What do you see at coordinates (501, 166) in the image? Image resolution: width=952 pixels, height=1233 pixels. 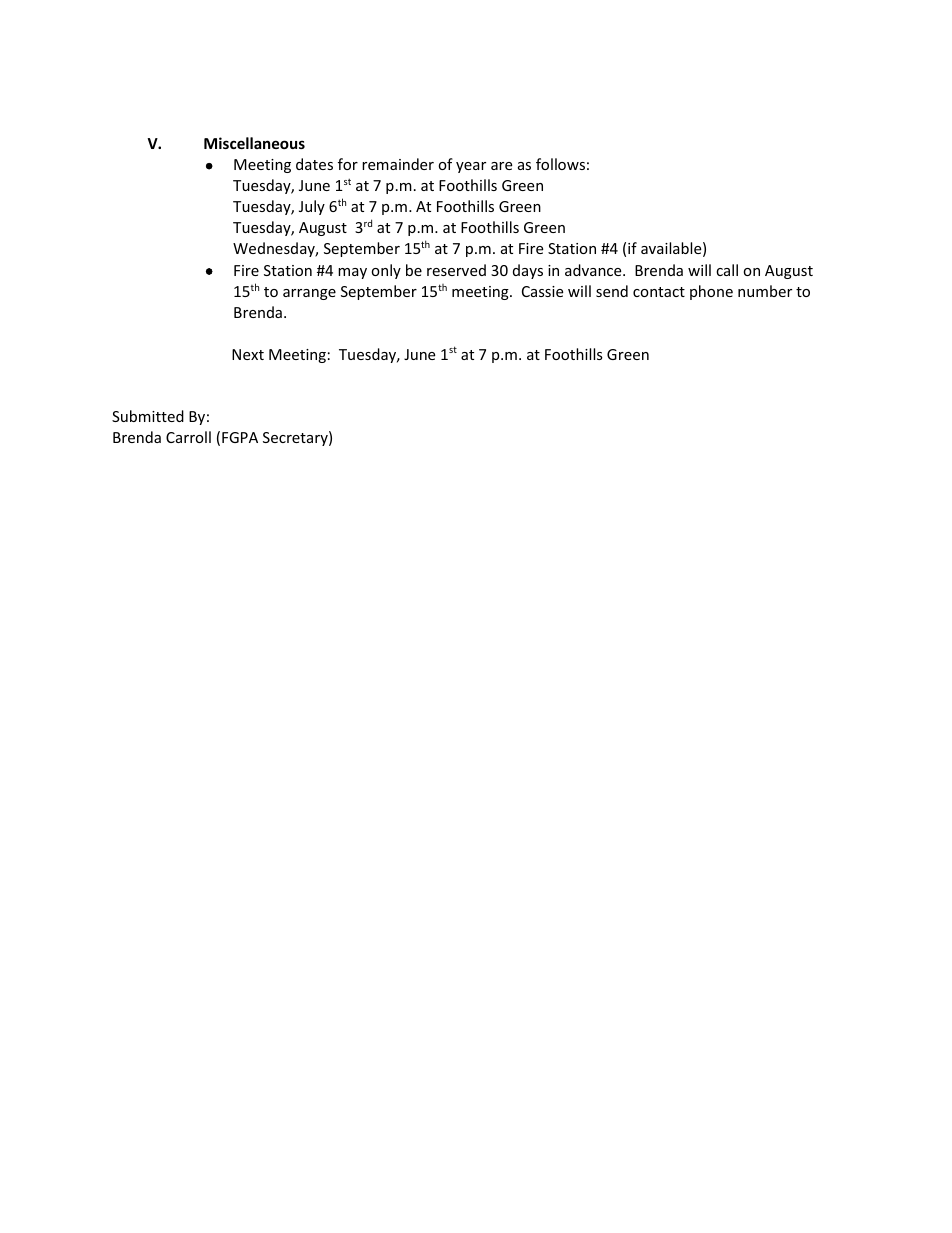 I see `are` at bounding box center [501, 166].
